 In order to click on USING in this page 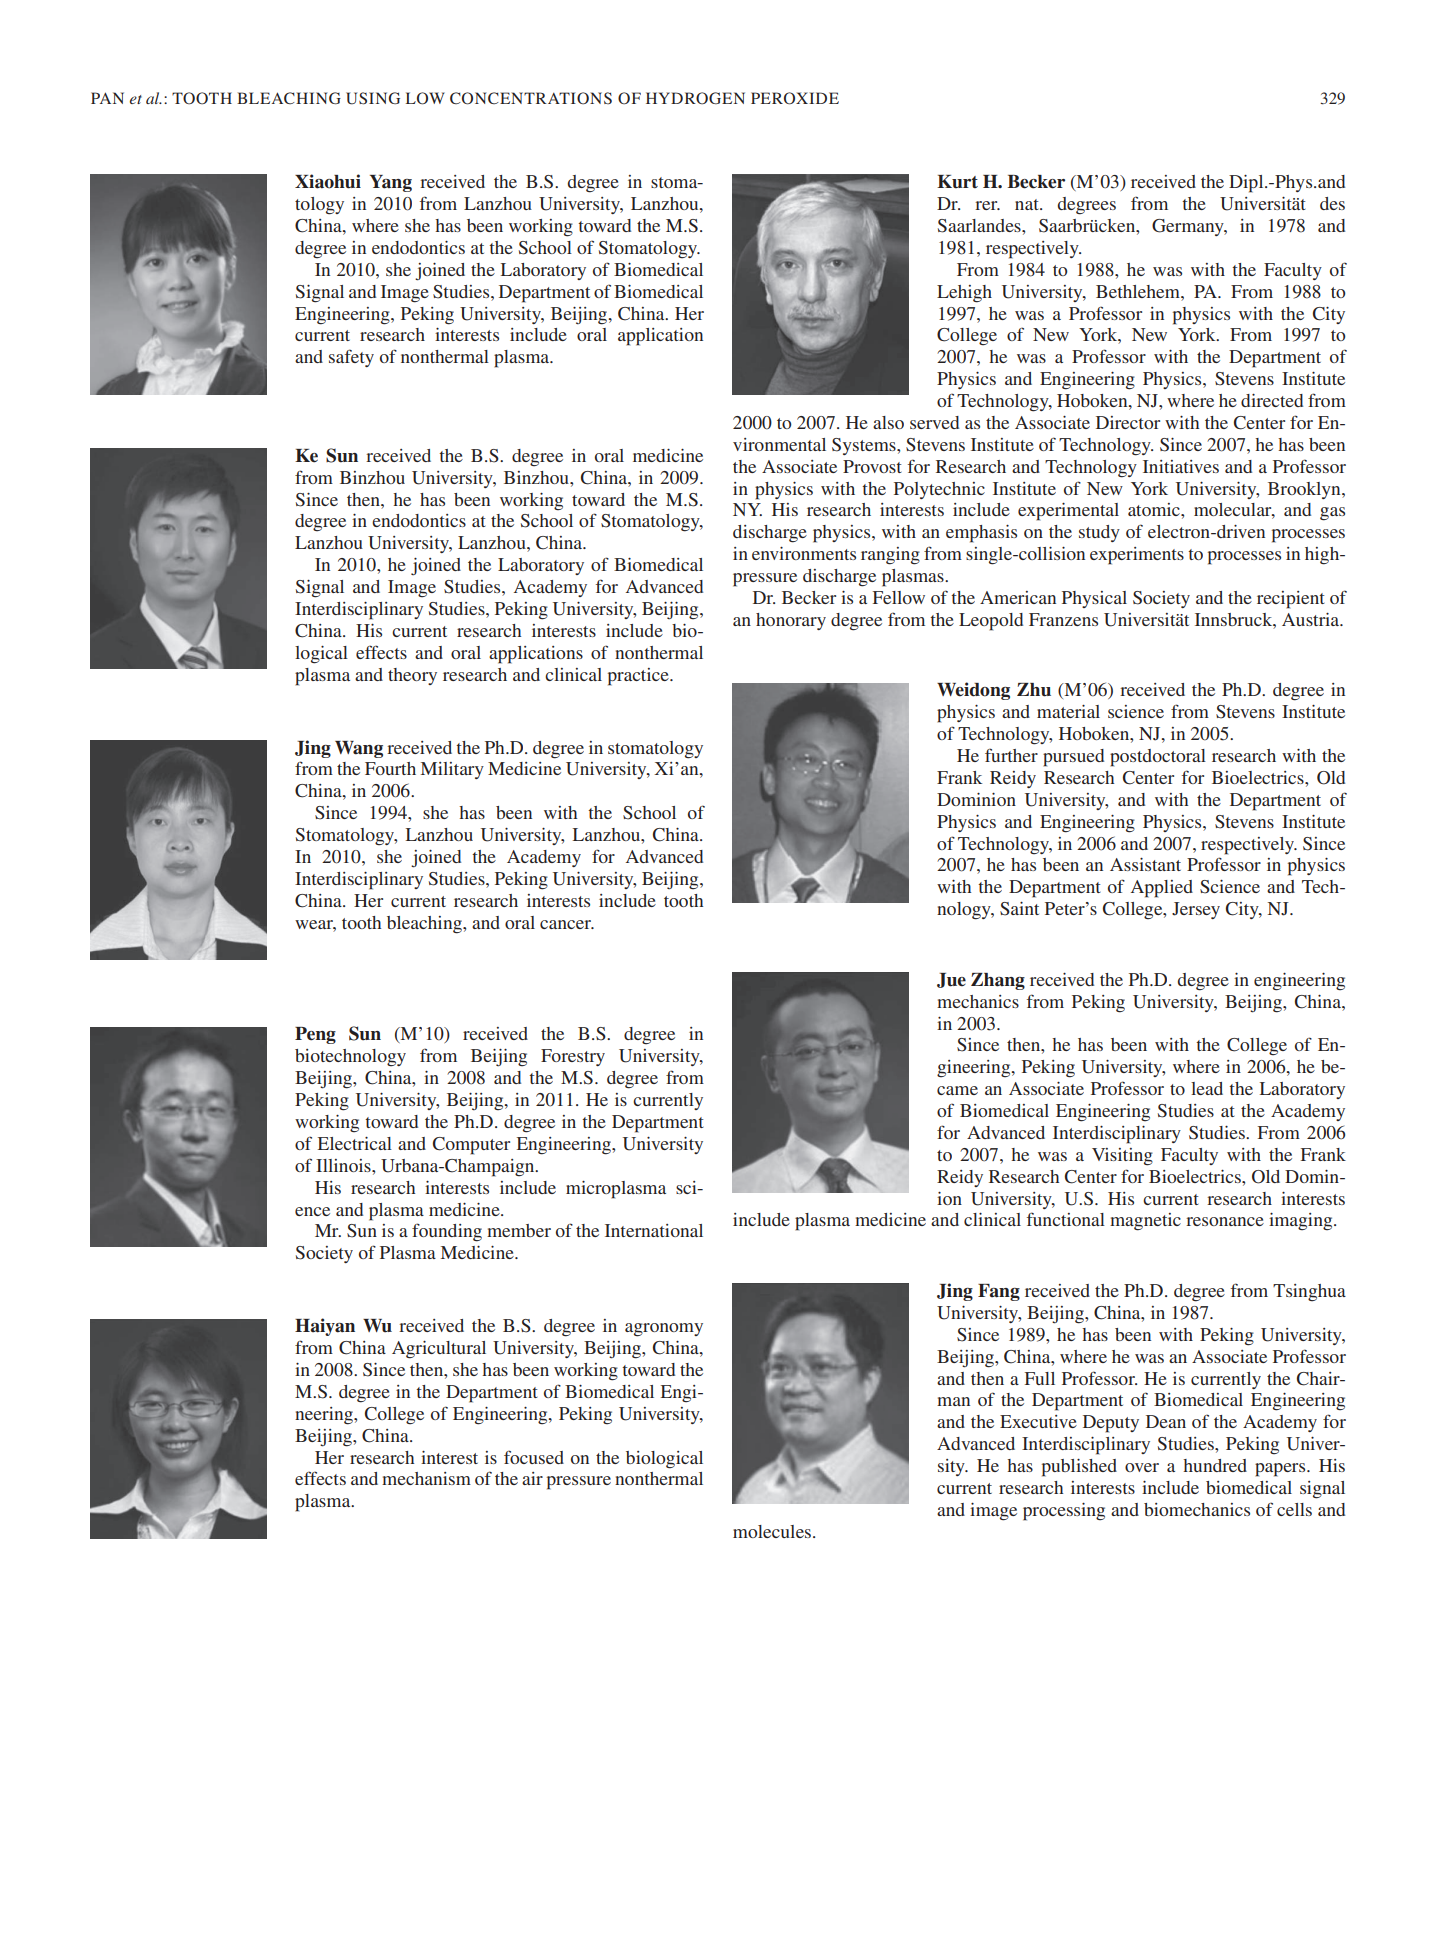, I will do `click(373, 98)`.
